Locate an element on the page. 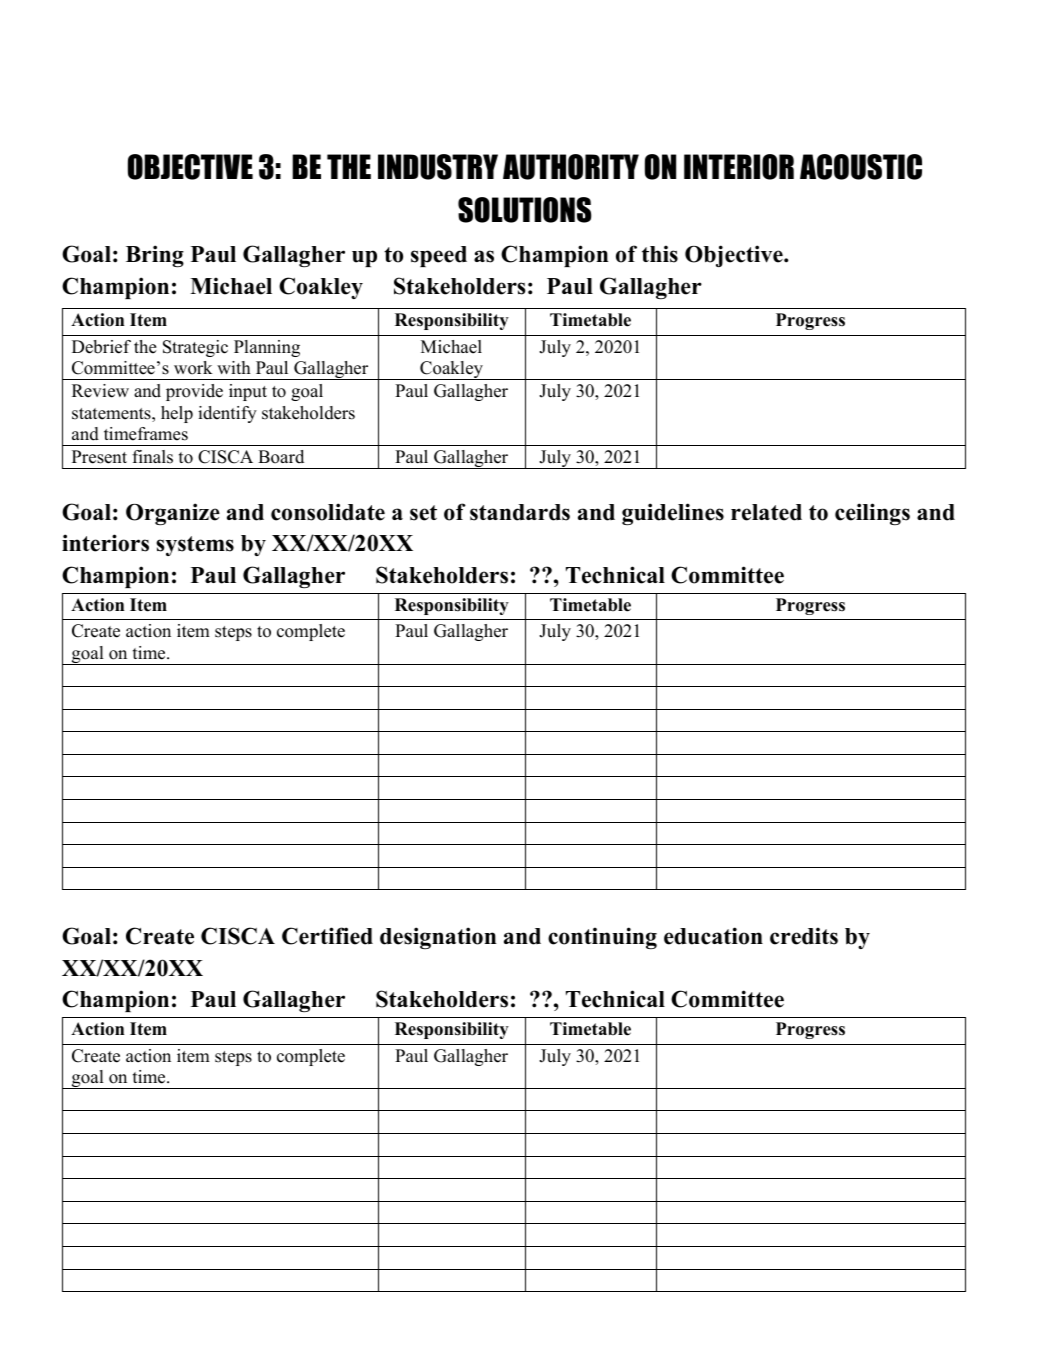 The image size is (1050, 1359). continuing is located at coordinates (602, 938).
